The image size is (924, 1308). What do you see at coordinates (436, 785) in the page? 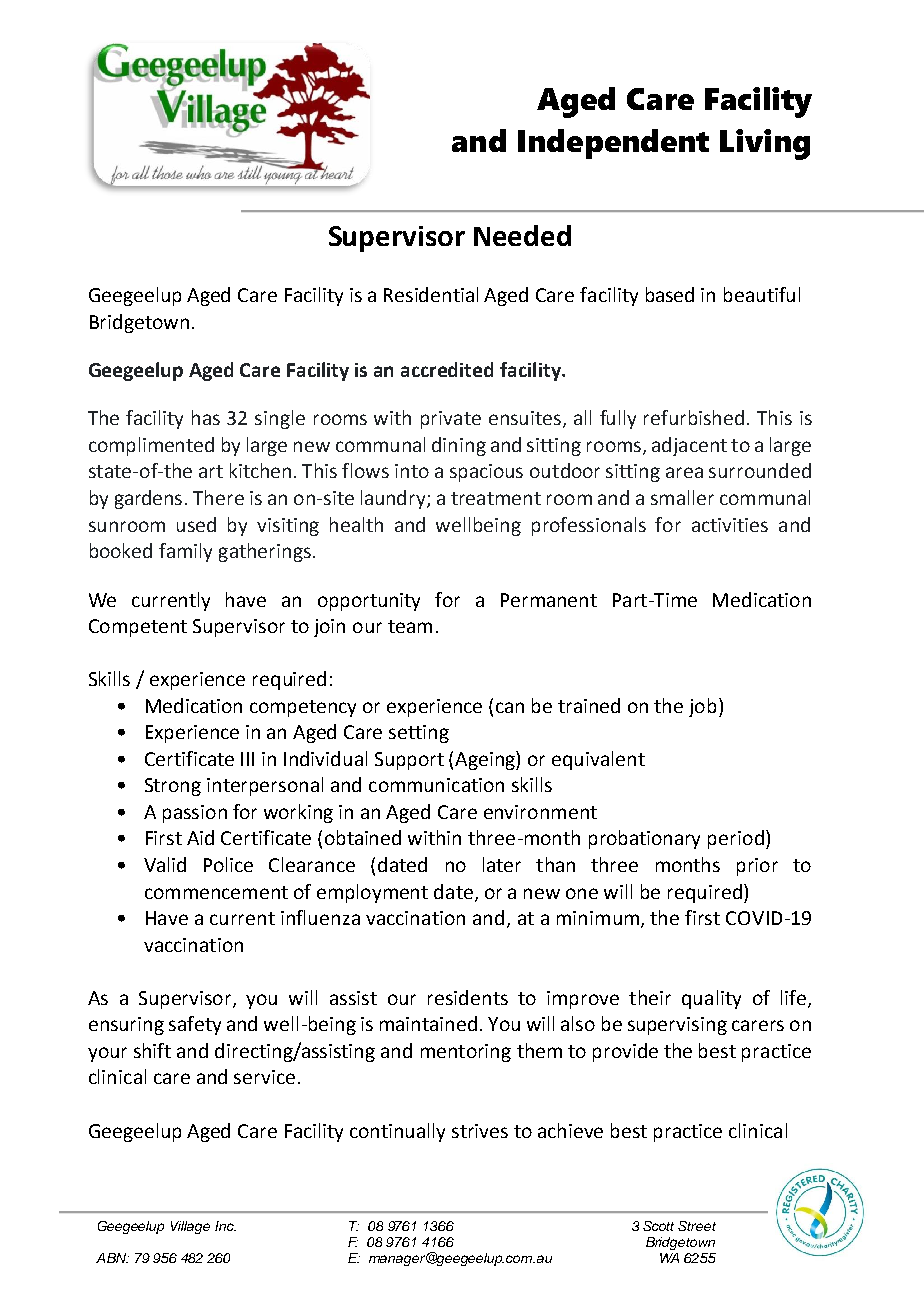
I see `communication` at bounding box center [436, 785].
